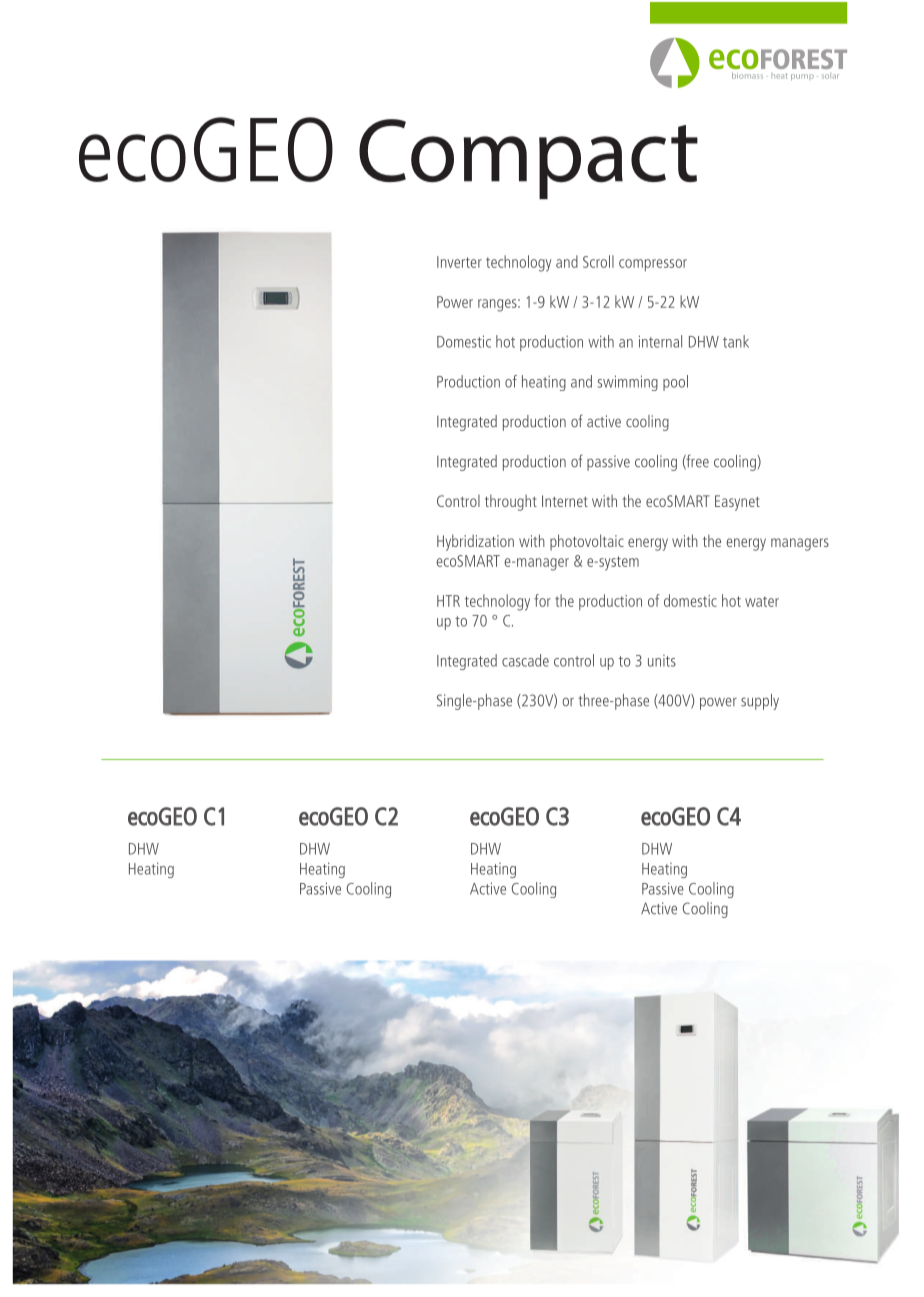 This screenshot has height=1297, width=924. What do you see at coordinates (747, 75) in the screenshot?
I see `biomass` at bounding box center [747, 75].
